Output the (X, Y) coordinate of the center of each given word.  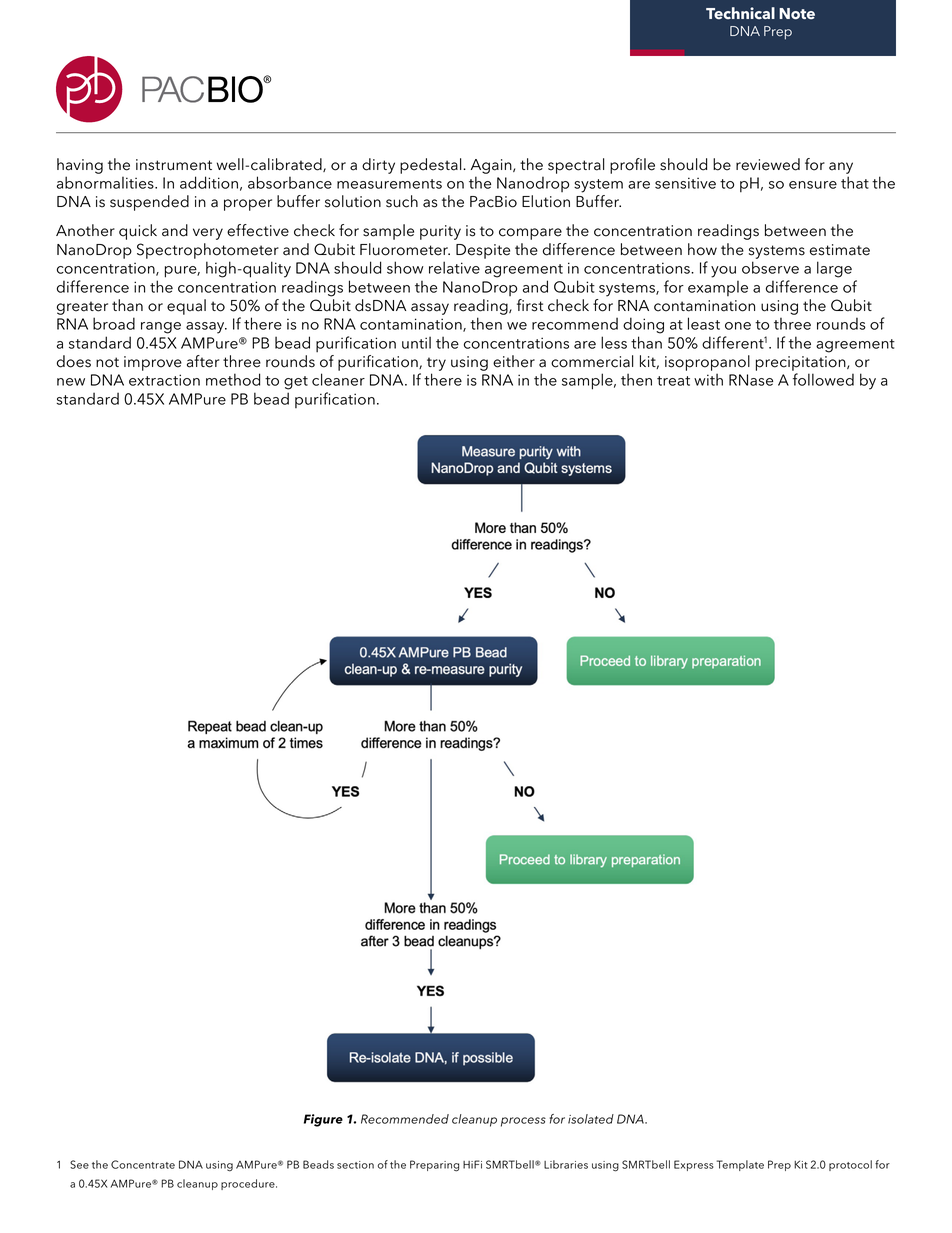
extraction (164, 380)
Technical (740, 13)
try (436, 364)
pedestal (432, 166)
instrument (174, 165)
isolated (591, 1119)
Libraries (566, 1164)
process (523, 1122)
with (708, 379)
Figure (323, 1120)
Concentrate (143, 1164)
